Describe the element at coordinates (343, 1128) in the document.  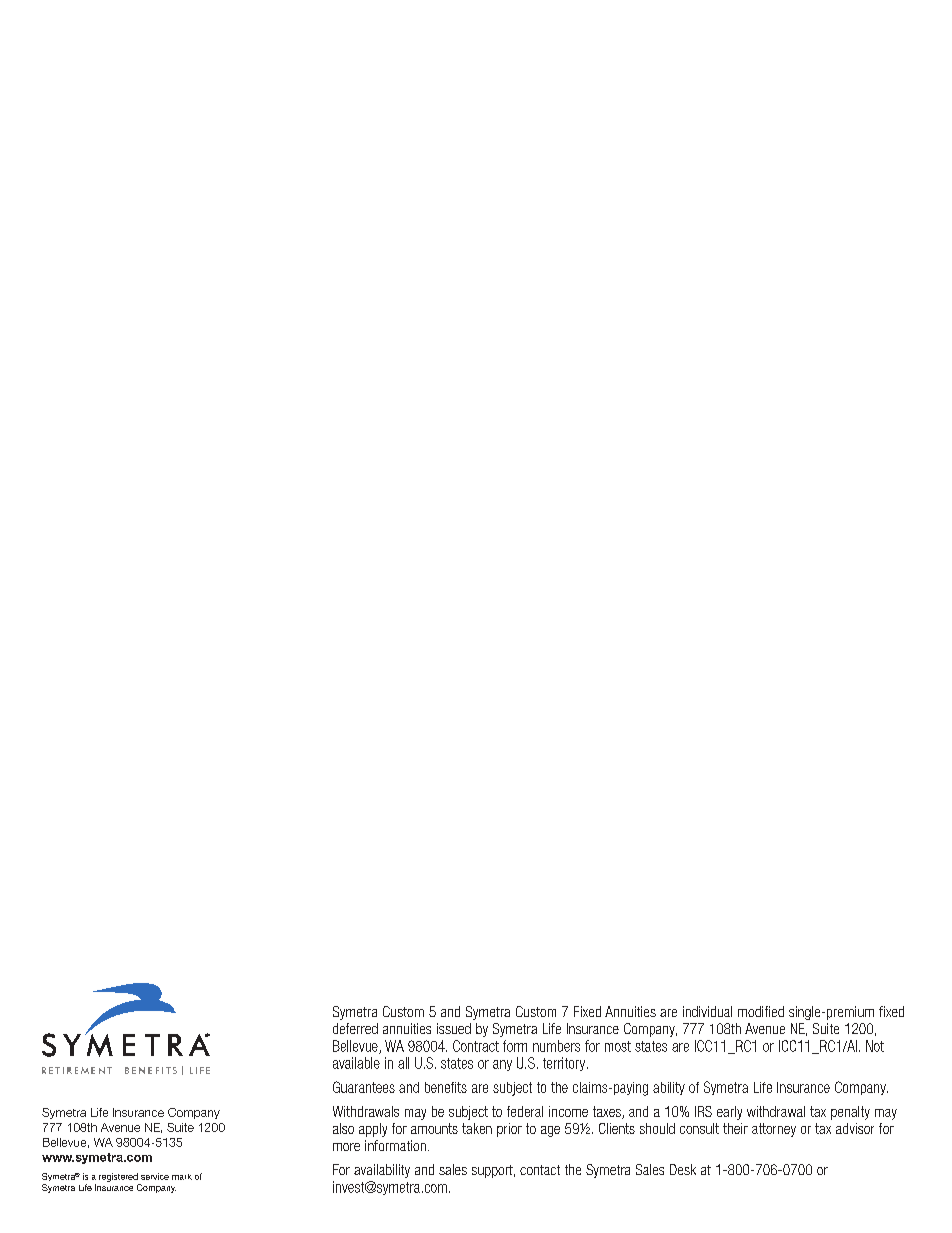
I see `also` at that location.
